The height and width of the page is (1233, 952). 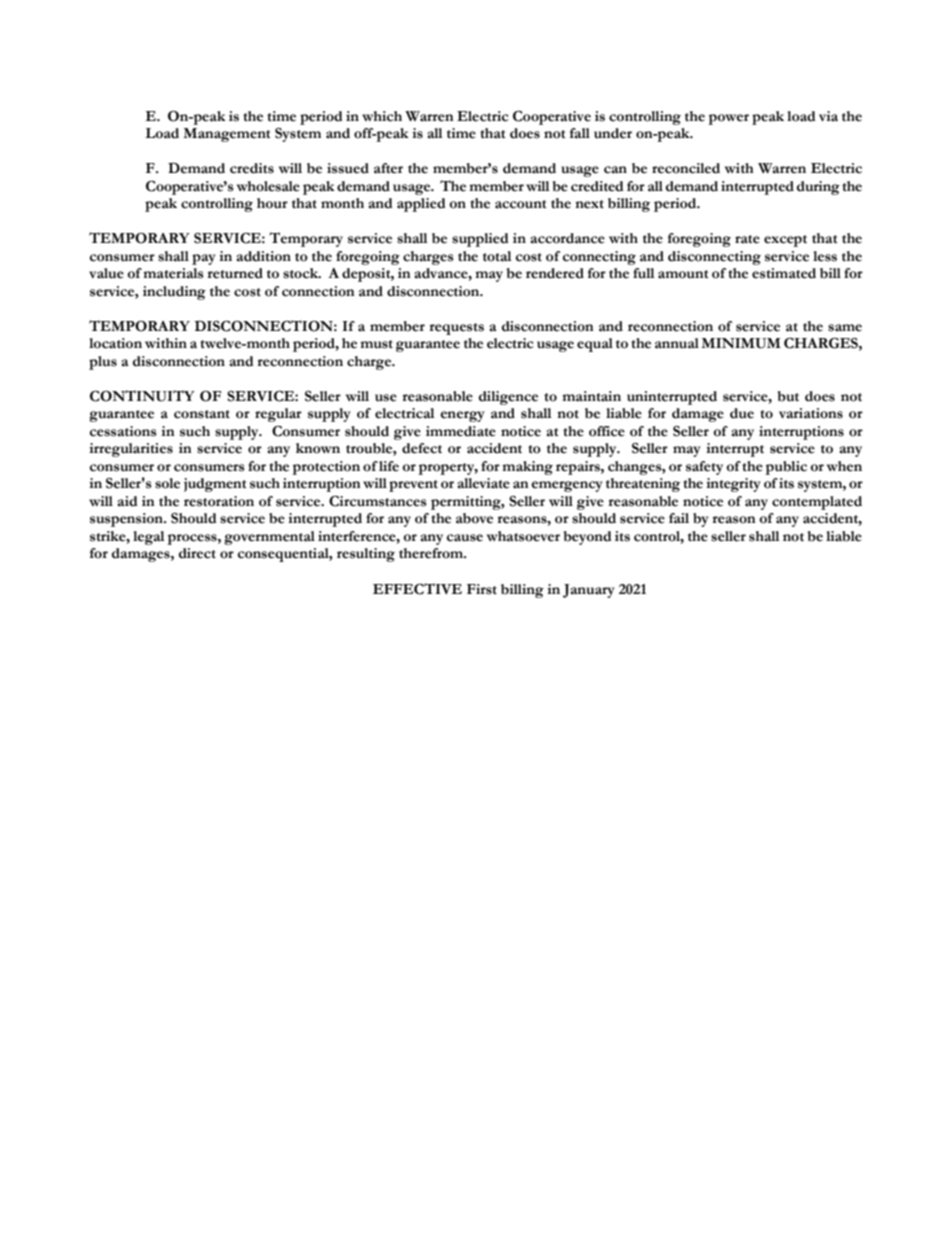 What do you see at coordinates (197, 553) in the page?
I see `direct` at bounding box center [197, 553].
